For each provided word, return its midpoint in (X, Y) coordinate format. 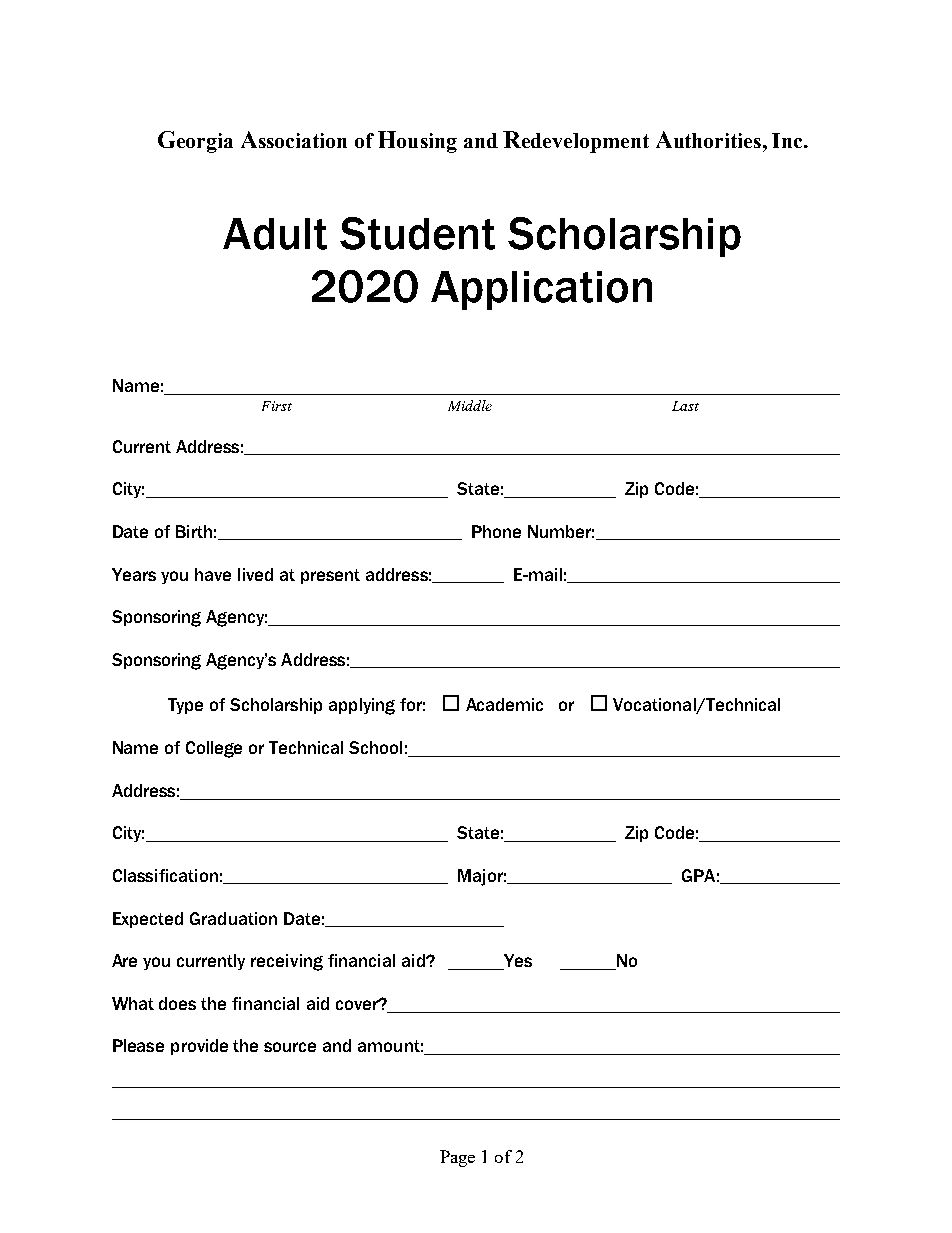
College (214, 749)
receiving (287, 962)
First (277, 406)
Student (417, 233)
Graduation (233, 918)
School (375, 747)
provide (199, 1047)
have (213, 574)
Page (457, 1158)
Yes (516, 962)
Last (685, 406)
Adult (275, 234)
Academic (504, 704)
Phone (496, 531)
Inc (788, 140)
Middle (470, 405)
